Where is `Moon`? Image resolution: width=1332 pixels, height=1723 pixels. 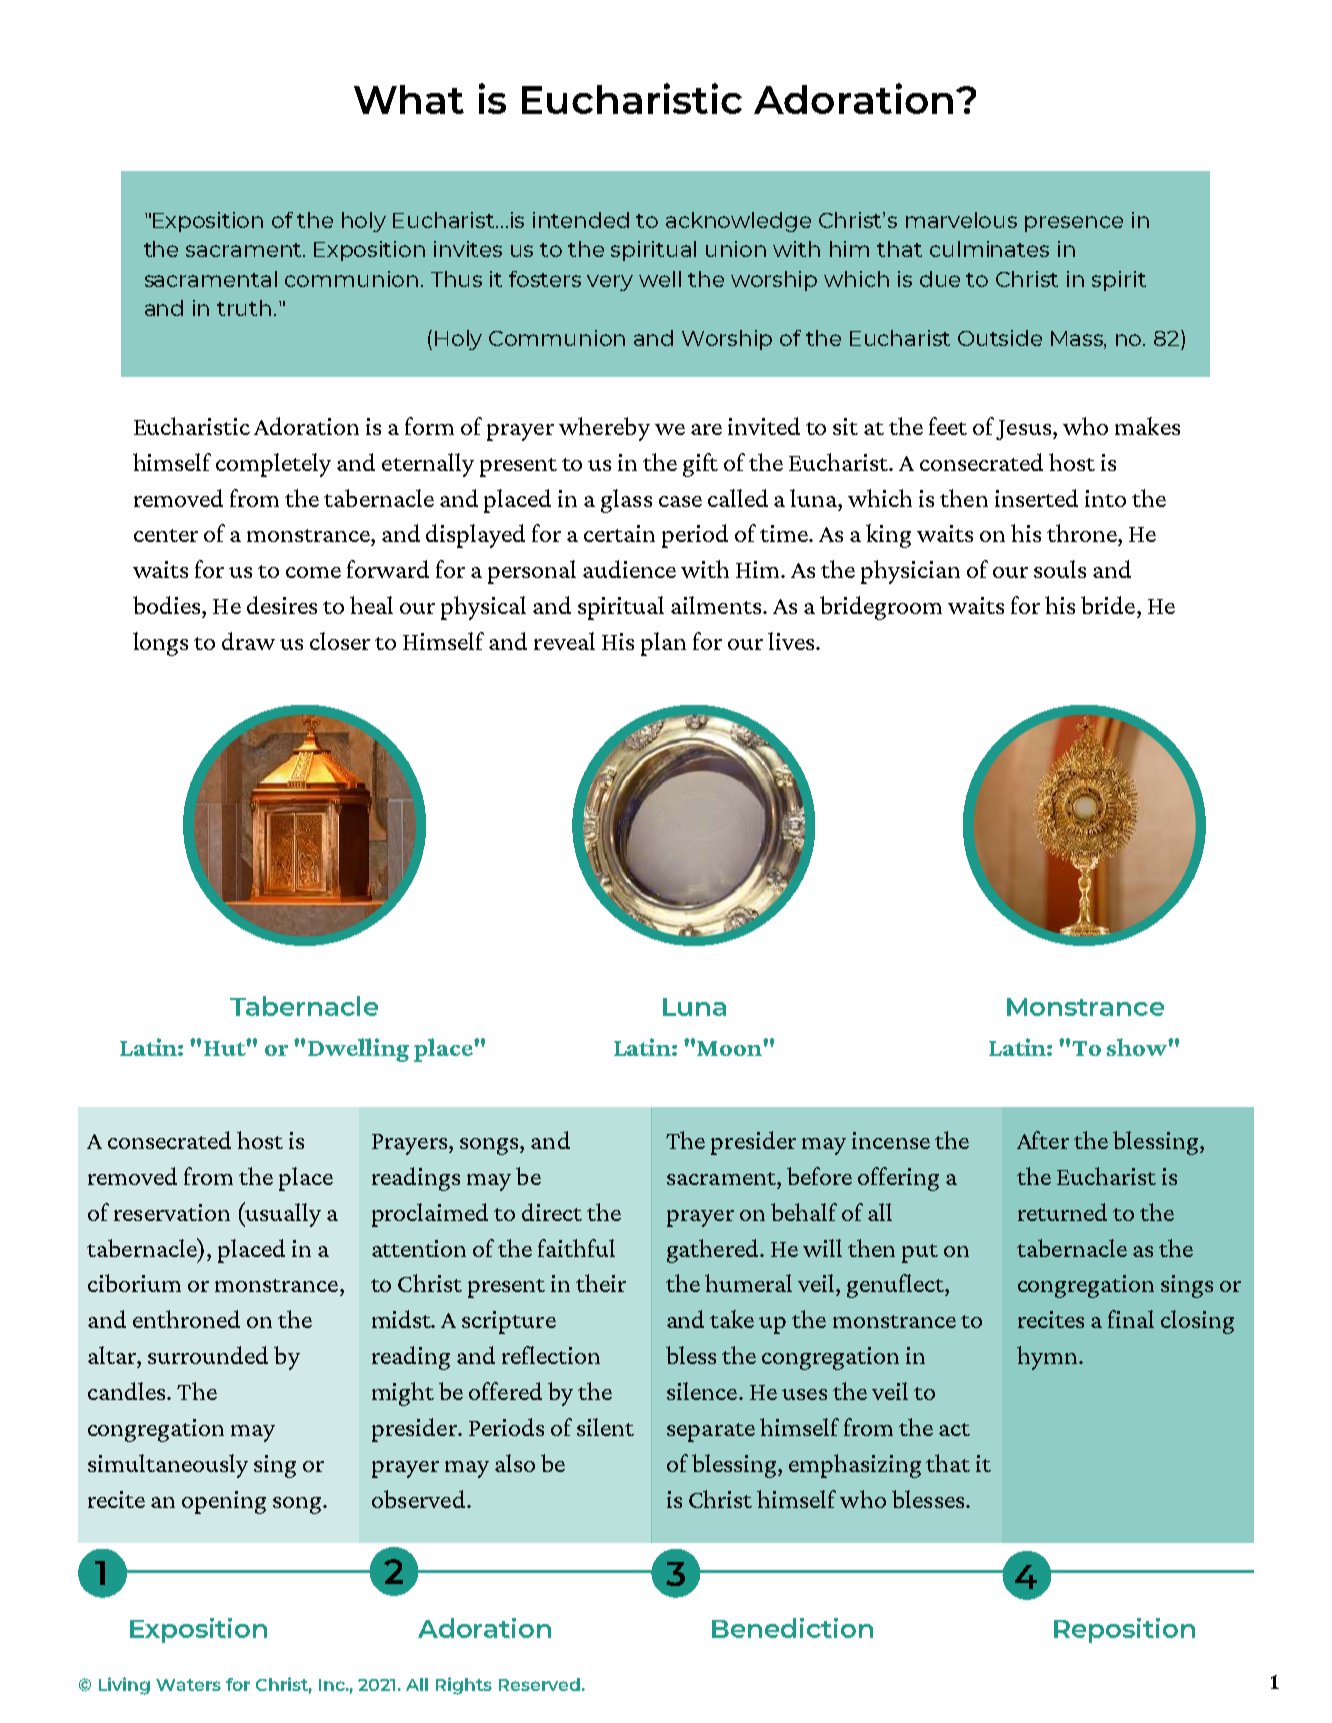
Moon is located at coordinates (730, 1048).
